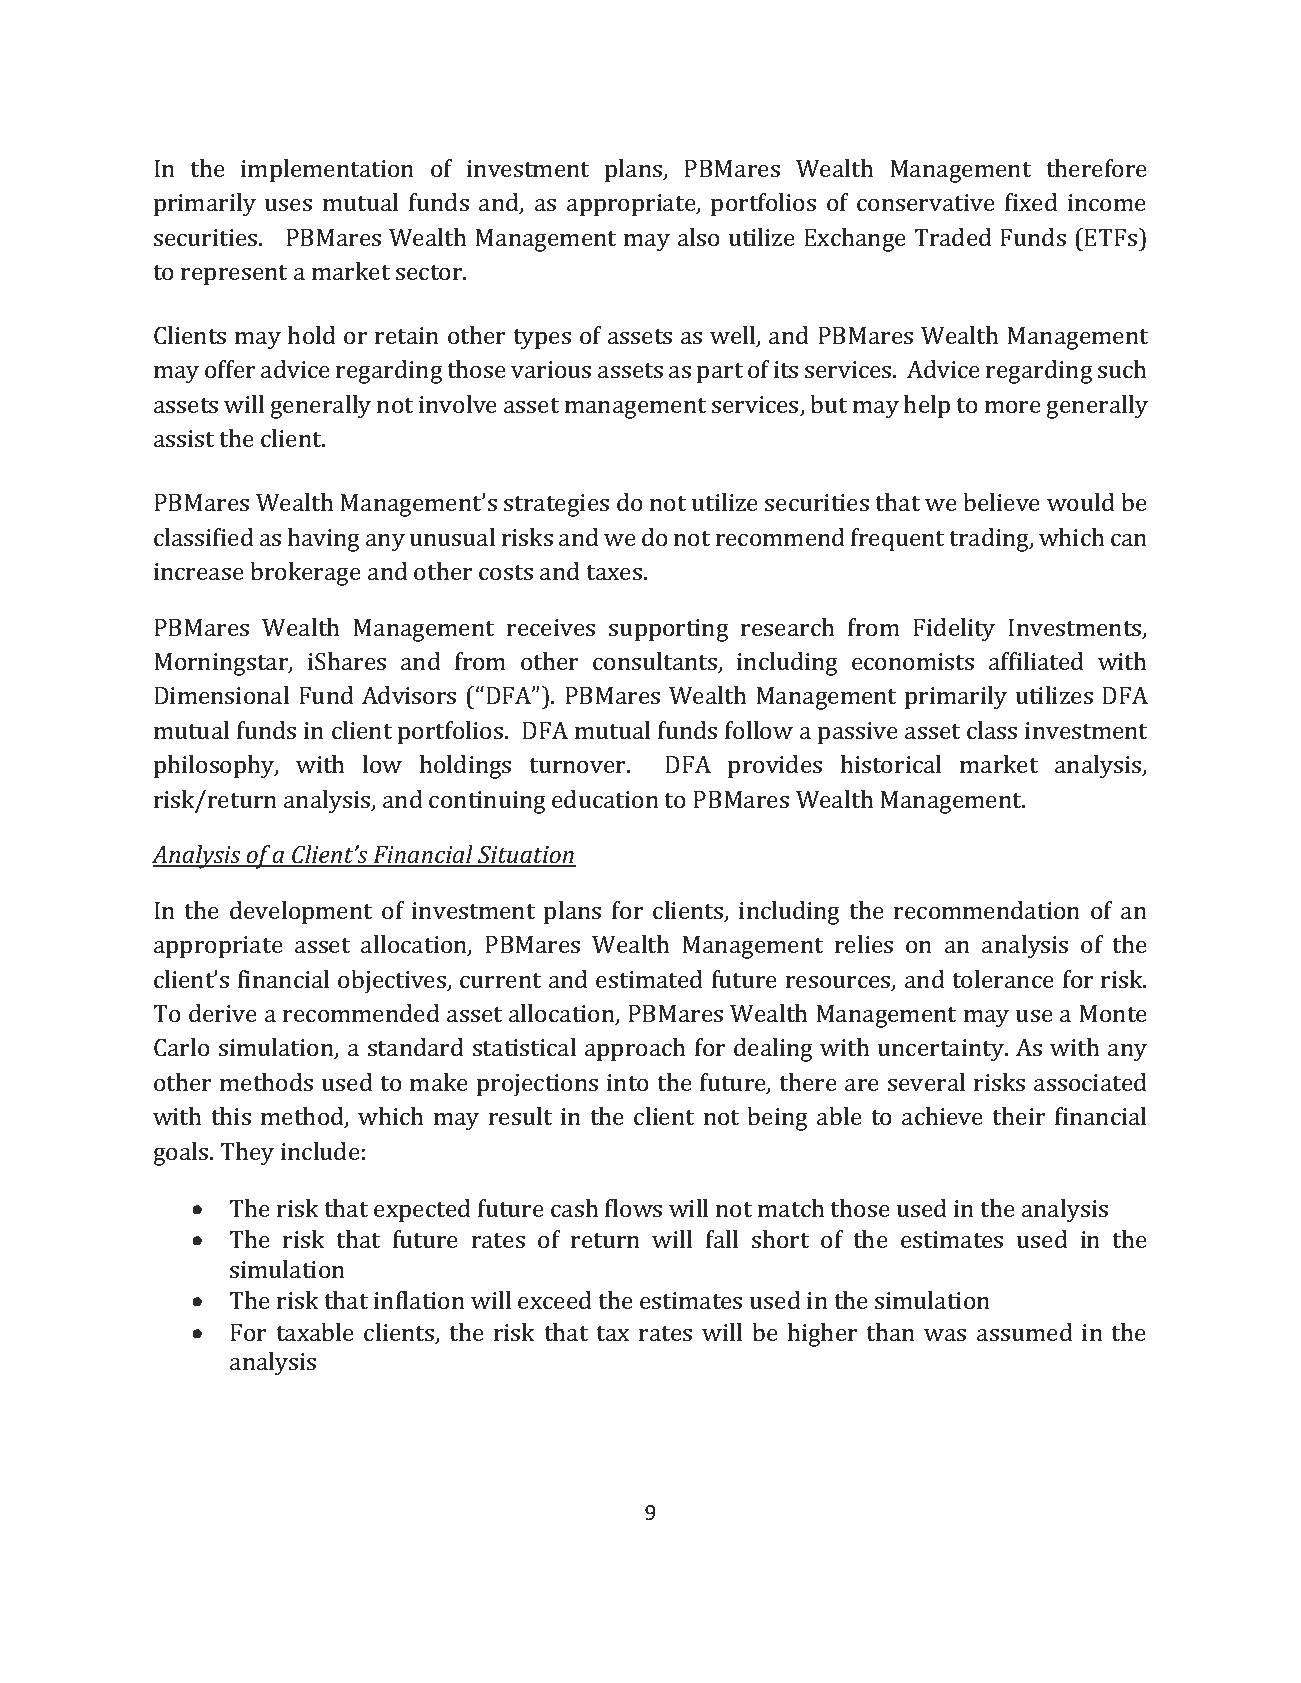  What do you see at coordinates (891, 764) in the screenshot?
I see `historical` at bounding box center [891, 764].
